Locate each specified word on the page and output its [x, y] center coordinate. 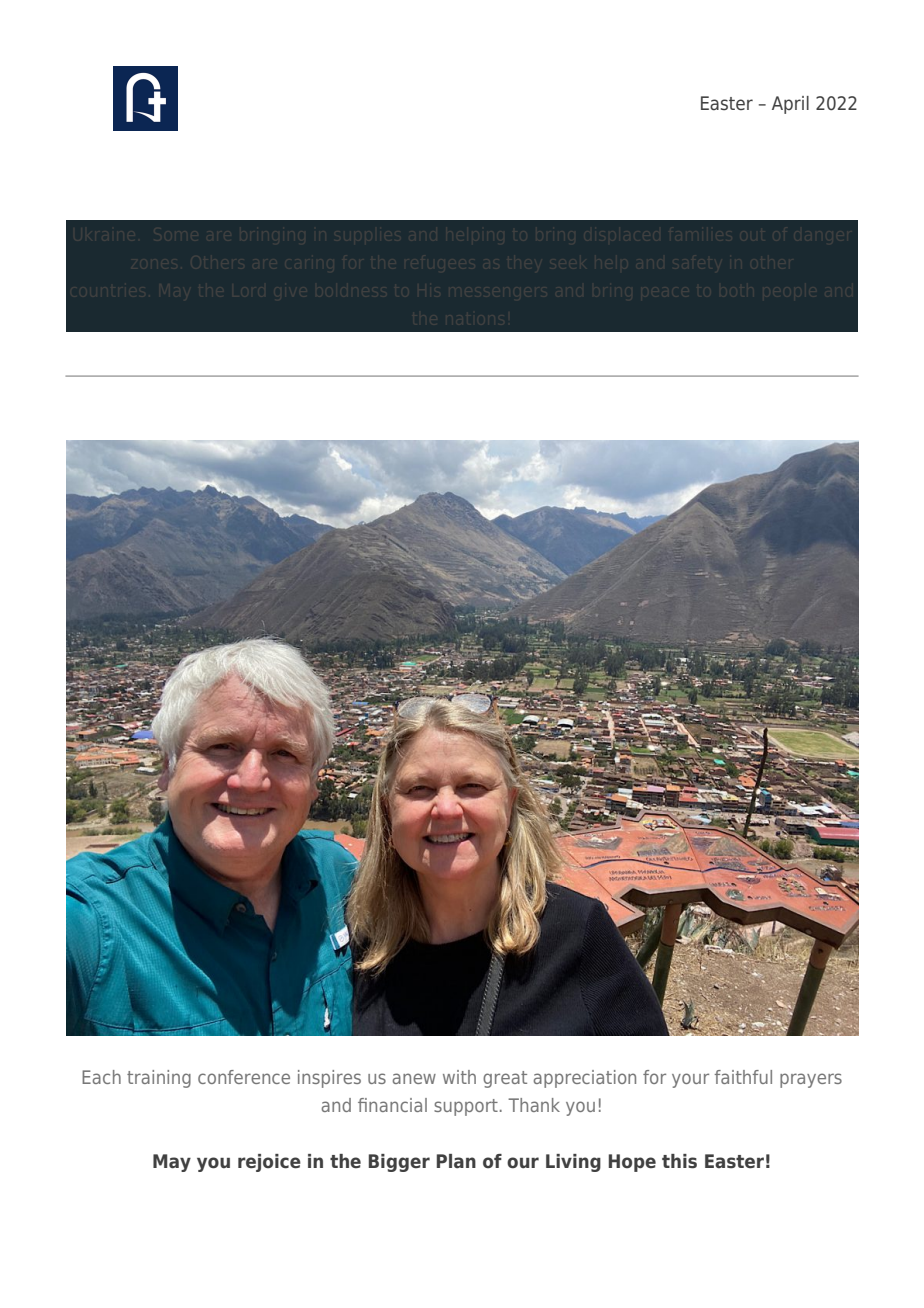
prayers [811, 1080]
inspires [329, 1079]
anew [414, 1078]
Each [101, 1077]
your [690, 1080]
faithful [743, 1077]
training [159, 1079]
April [790, 105]
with [459, 1077]
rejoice [269, 1163]
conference [244, 1077]
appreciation [585, 1079]
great [505, 1079]
